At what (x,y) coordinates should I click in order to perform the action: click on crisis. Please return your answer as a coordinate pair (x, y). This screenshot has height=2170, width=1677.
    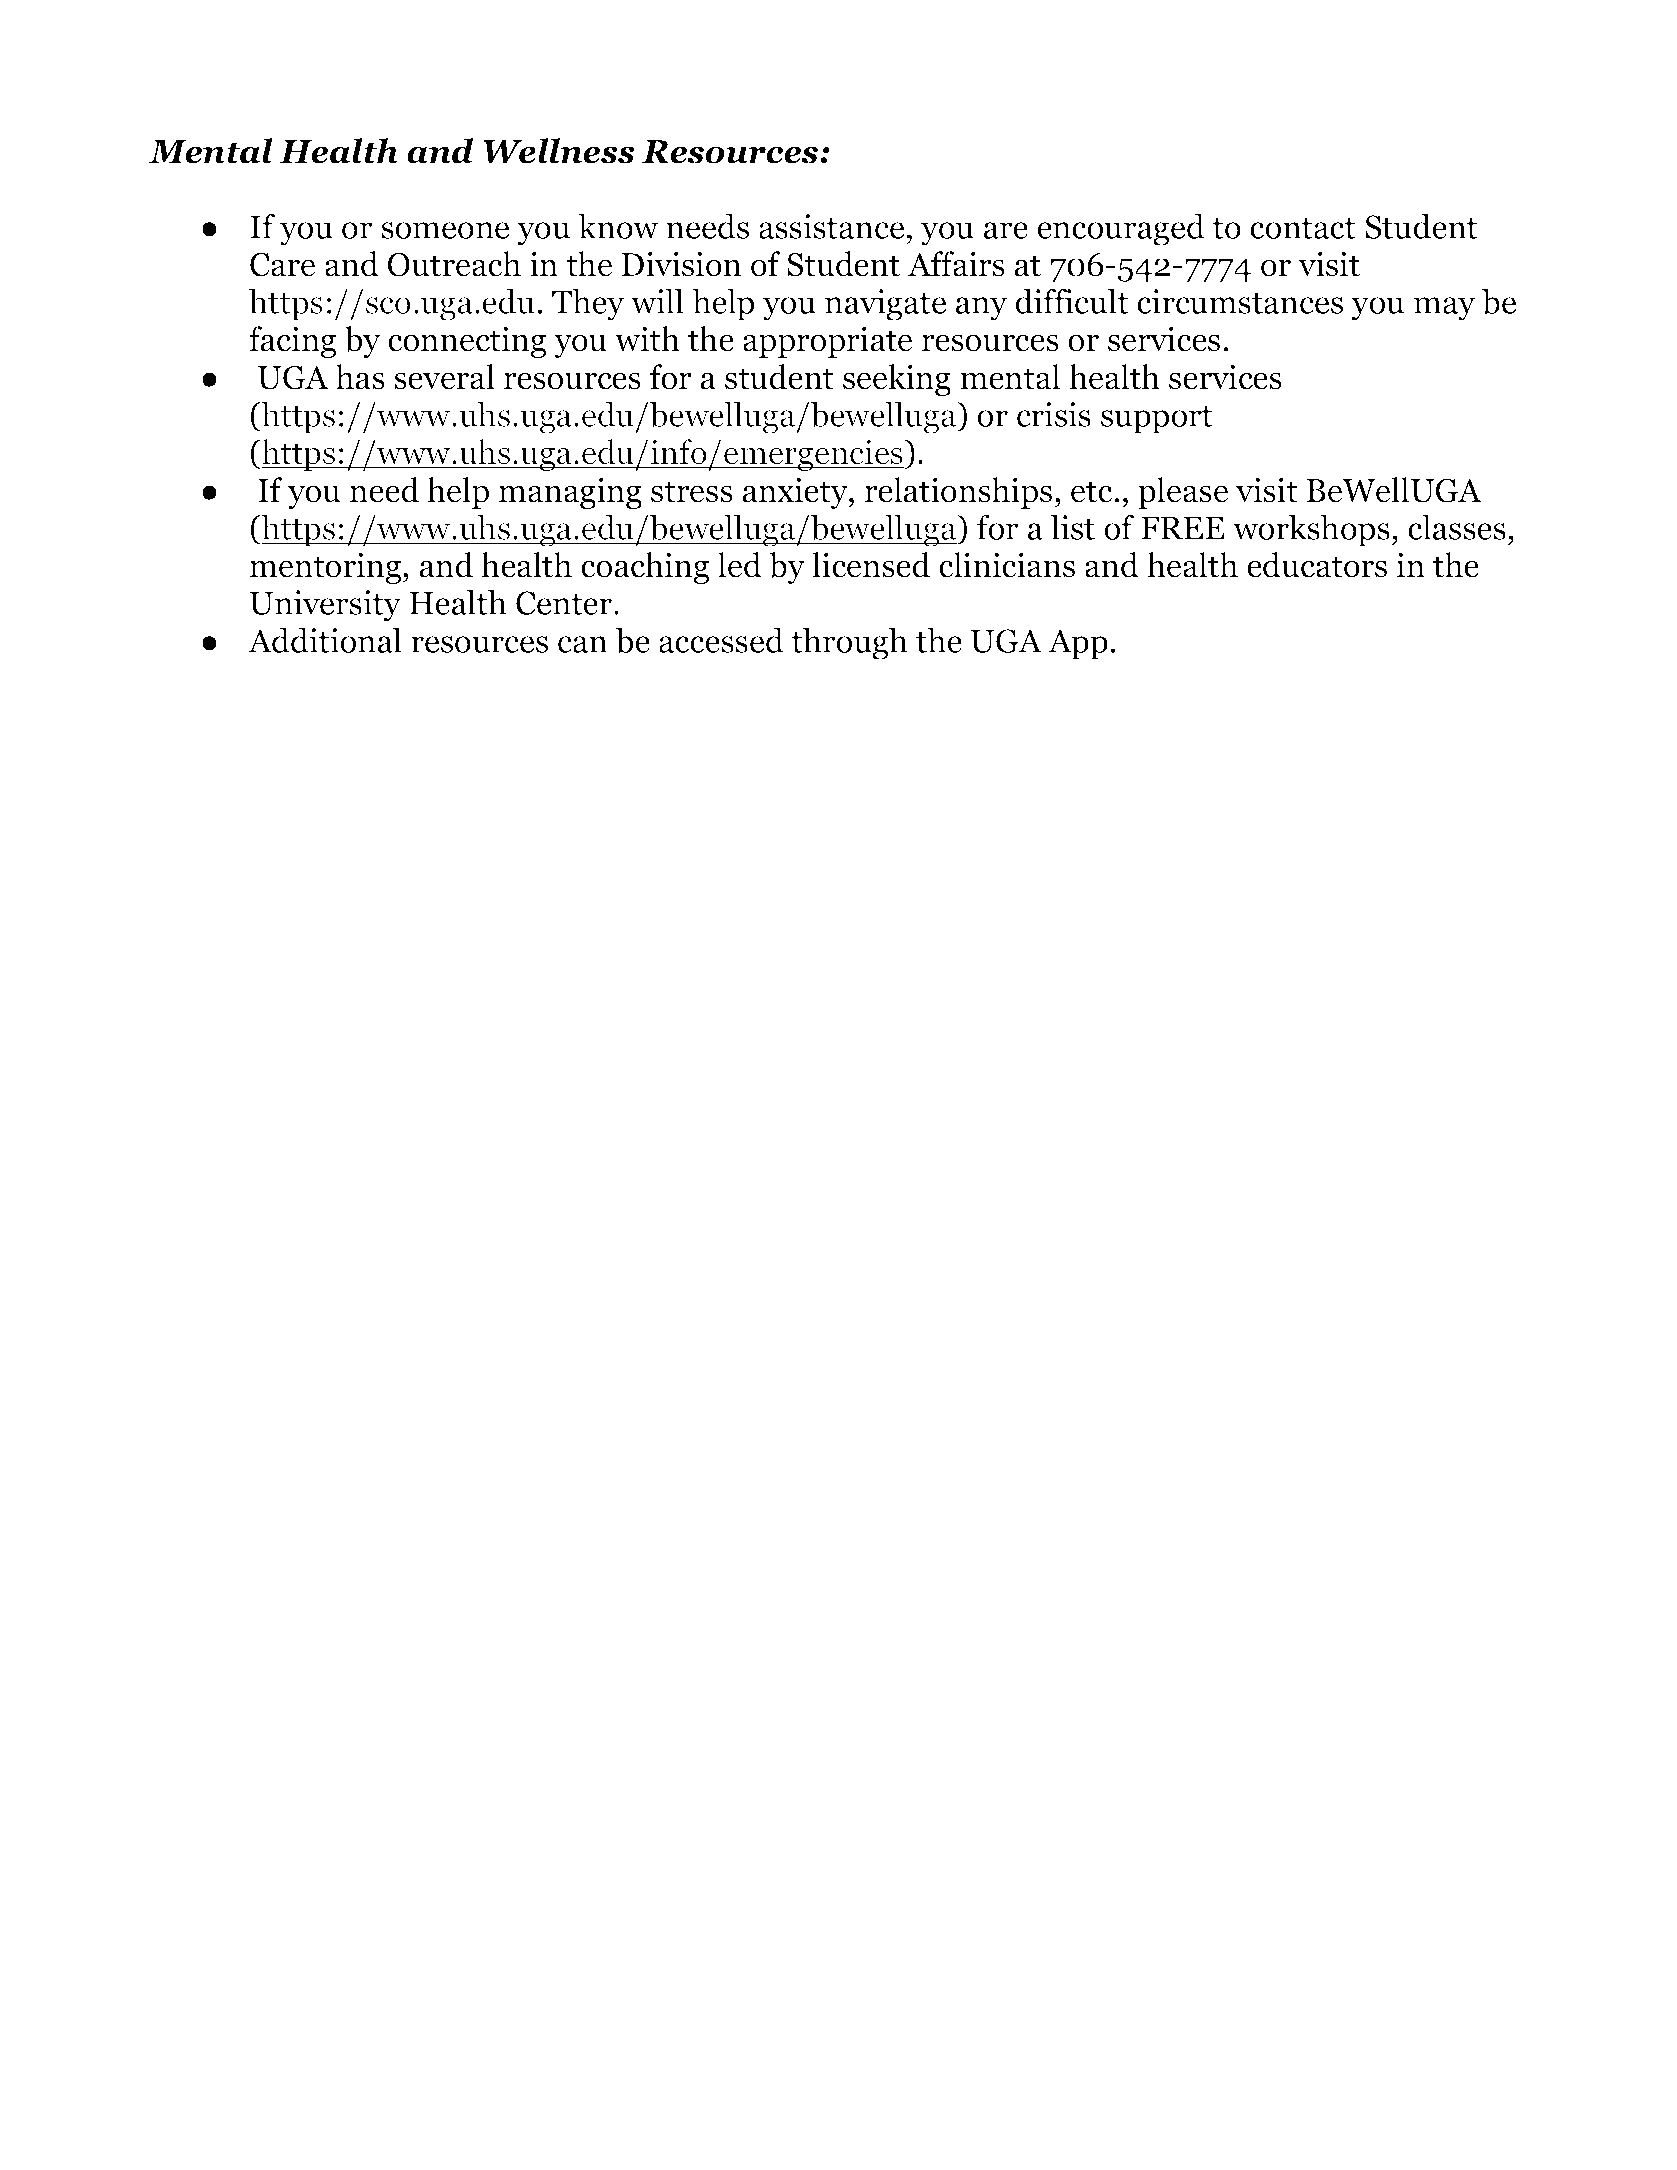
    Looking at the image, I should click on (1054, 414).
